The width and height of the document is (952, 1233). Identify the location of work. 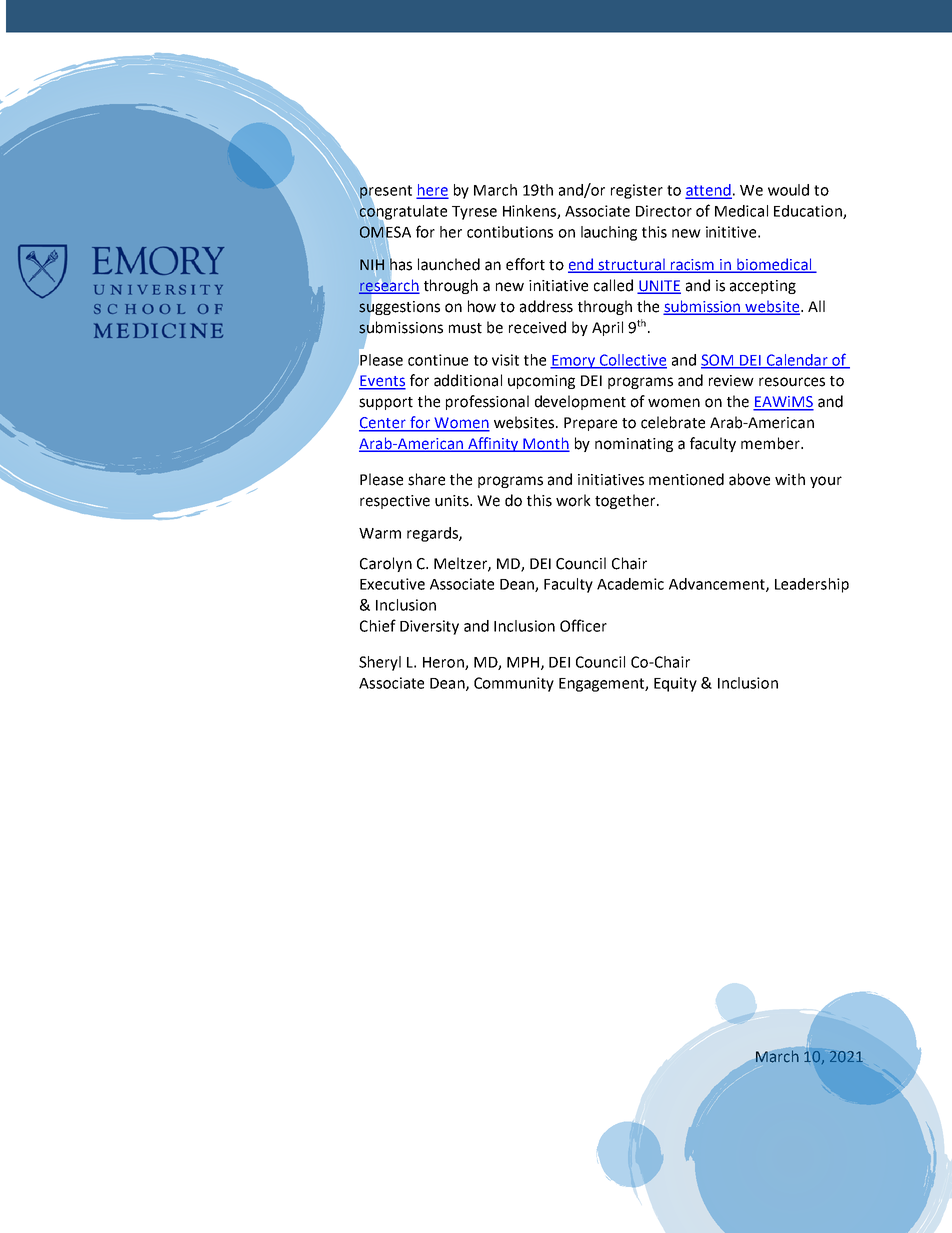
(573, 500).
